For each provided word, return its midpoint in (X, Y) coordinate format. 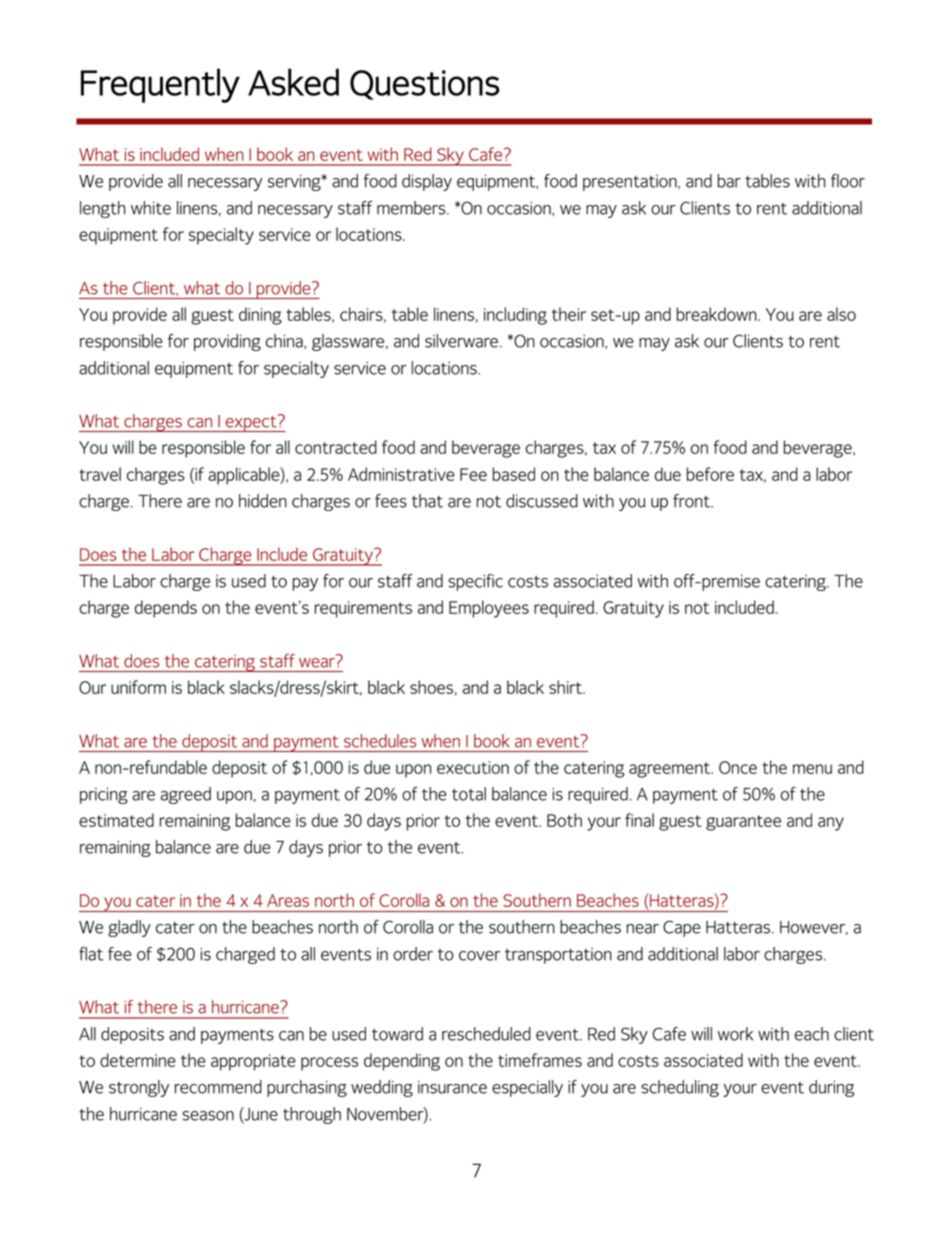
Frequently (160, 85)
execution (473, 767)
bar (729, 181)
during (831, 1088)
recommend (218, 1087)
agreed (186, 795)
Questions (425, 85)
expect (251, 423)
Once (738, 767)
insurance (452, 1087)
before (710, 474)
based (514, 474)
